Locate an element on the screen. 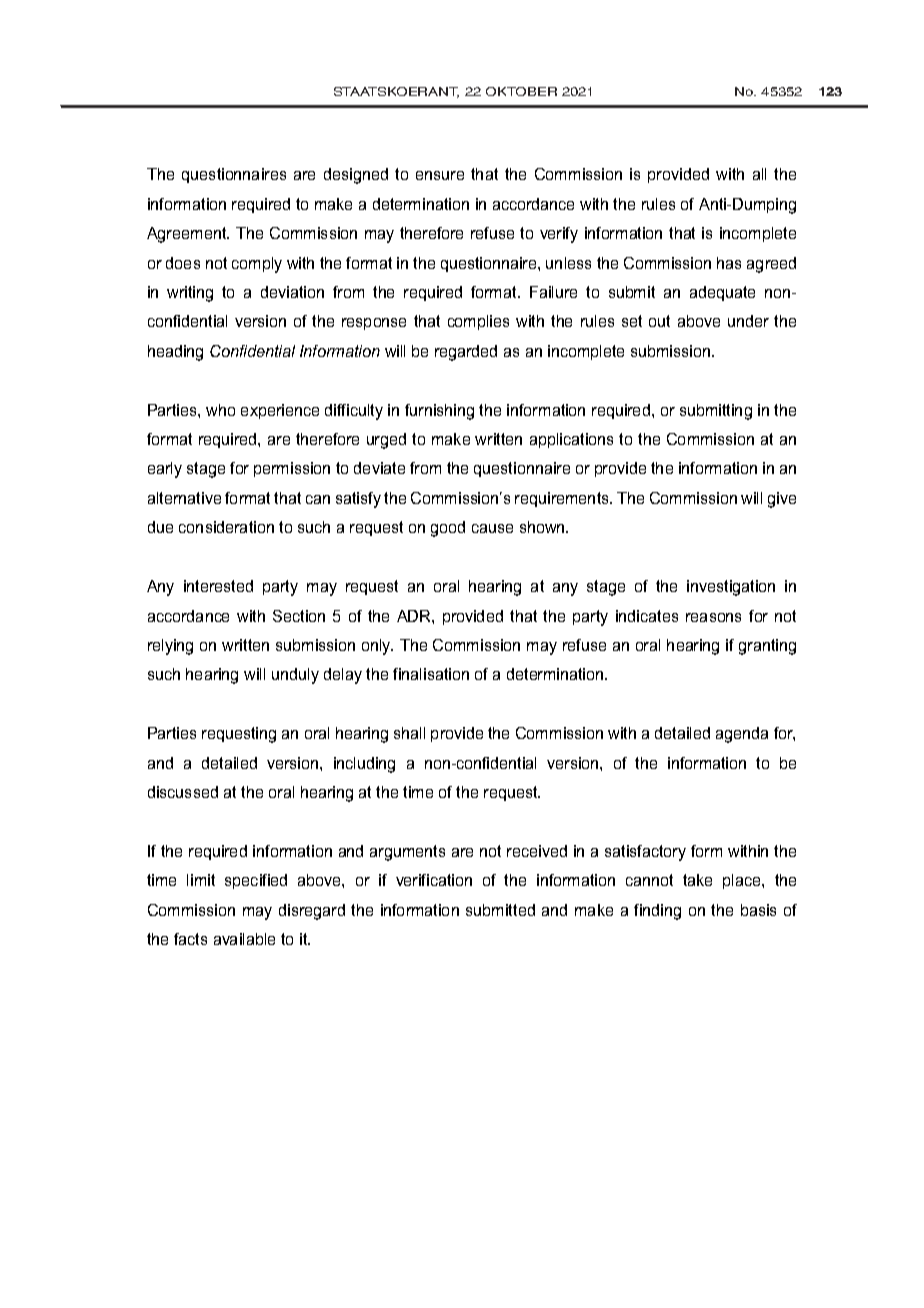  complies is located at coordinates (478, 322).
